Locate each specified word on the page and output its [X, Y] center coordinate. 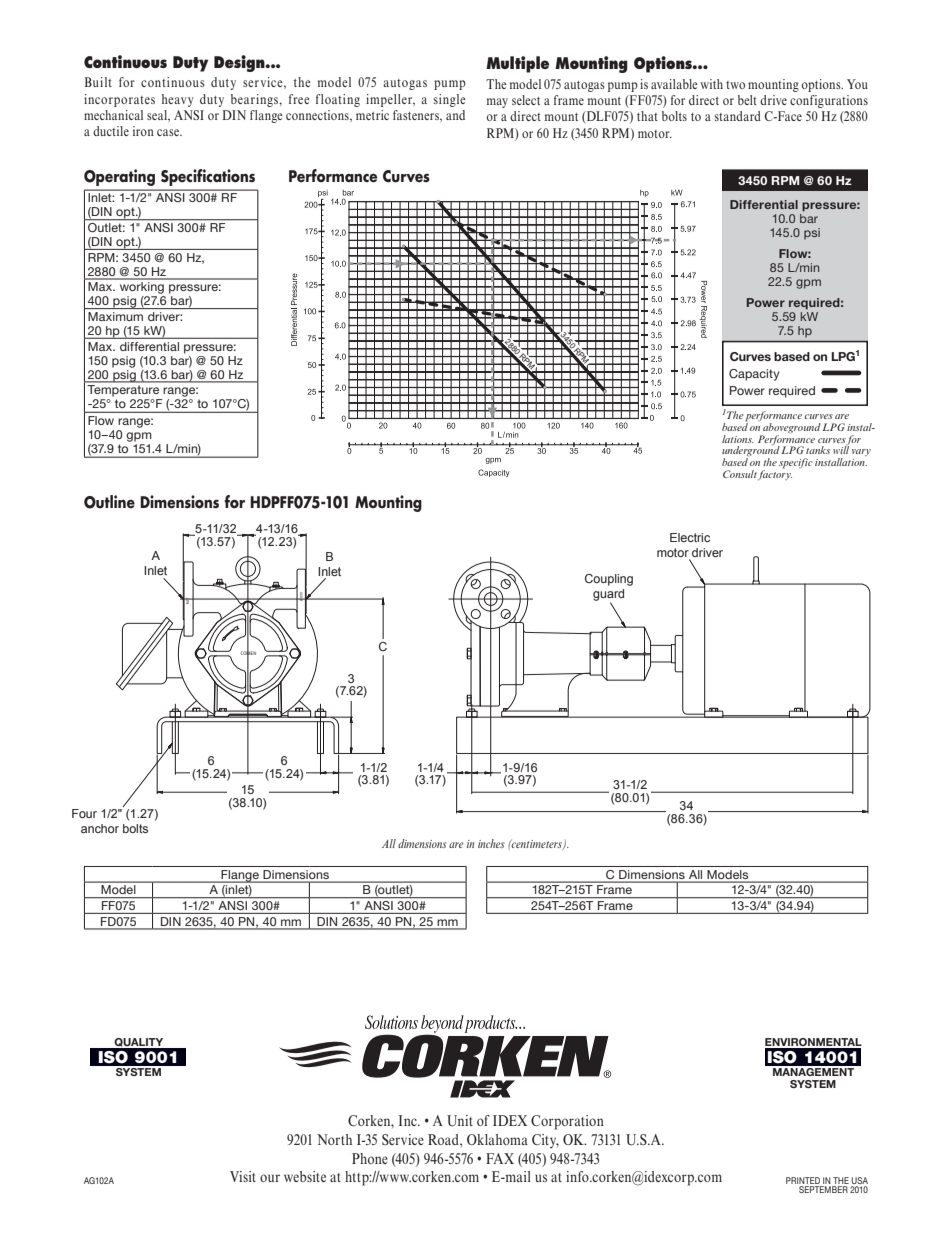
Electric [690, 537]
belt [747, 100]
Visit [243, 1176]
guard [608, 596]
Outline [109, 502]
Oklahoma [497, 1139]
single [450, 100]
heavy [177, 100]
